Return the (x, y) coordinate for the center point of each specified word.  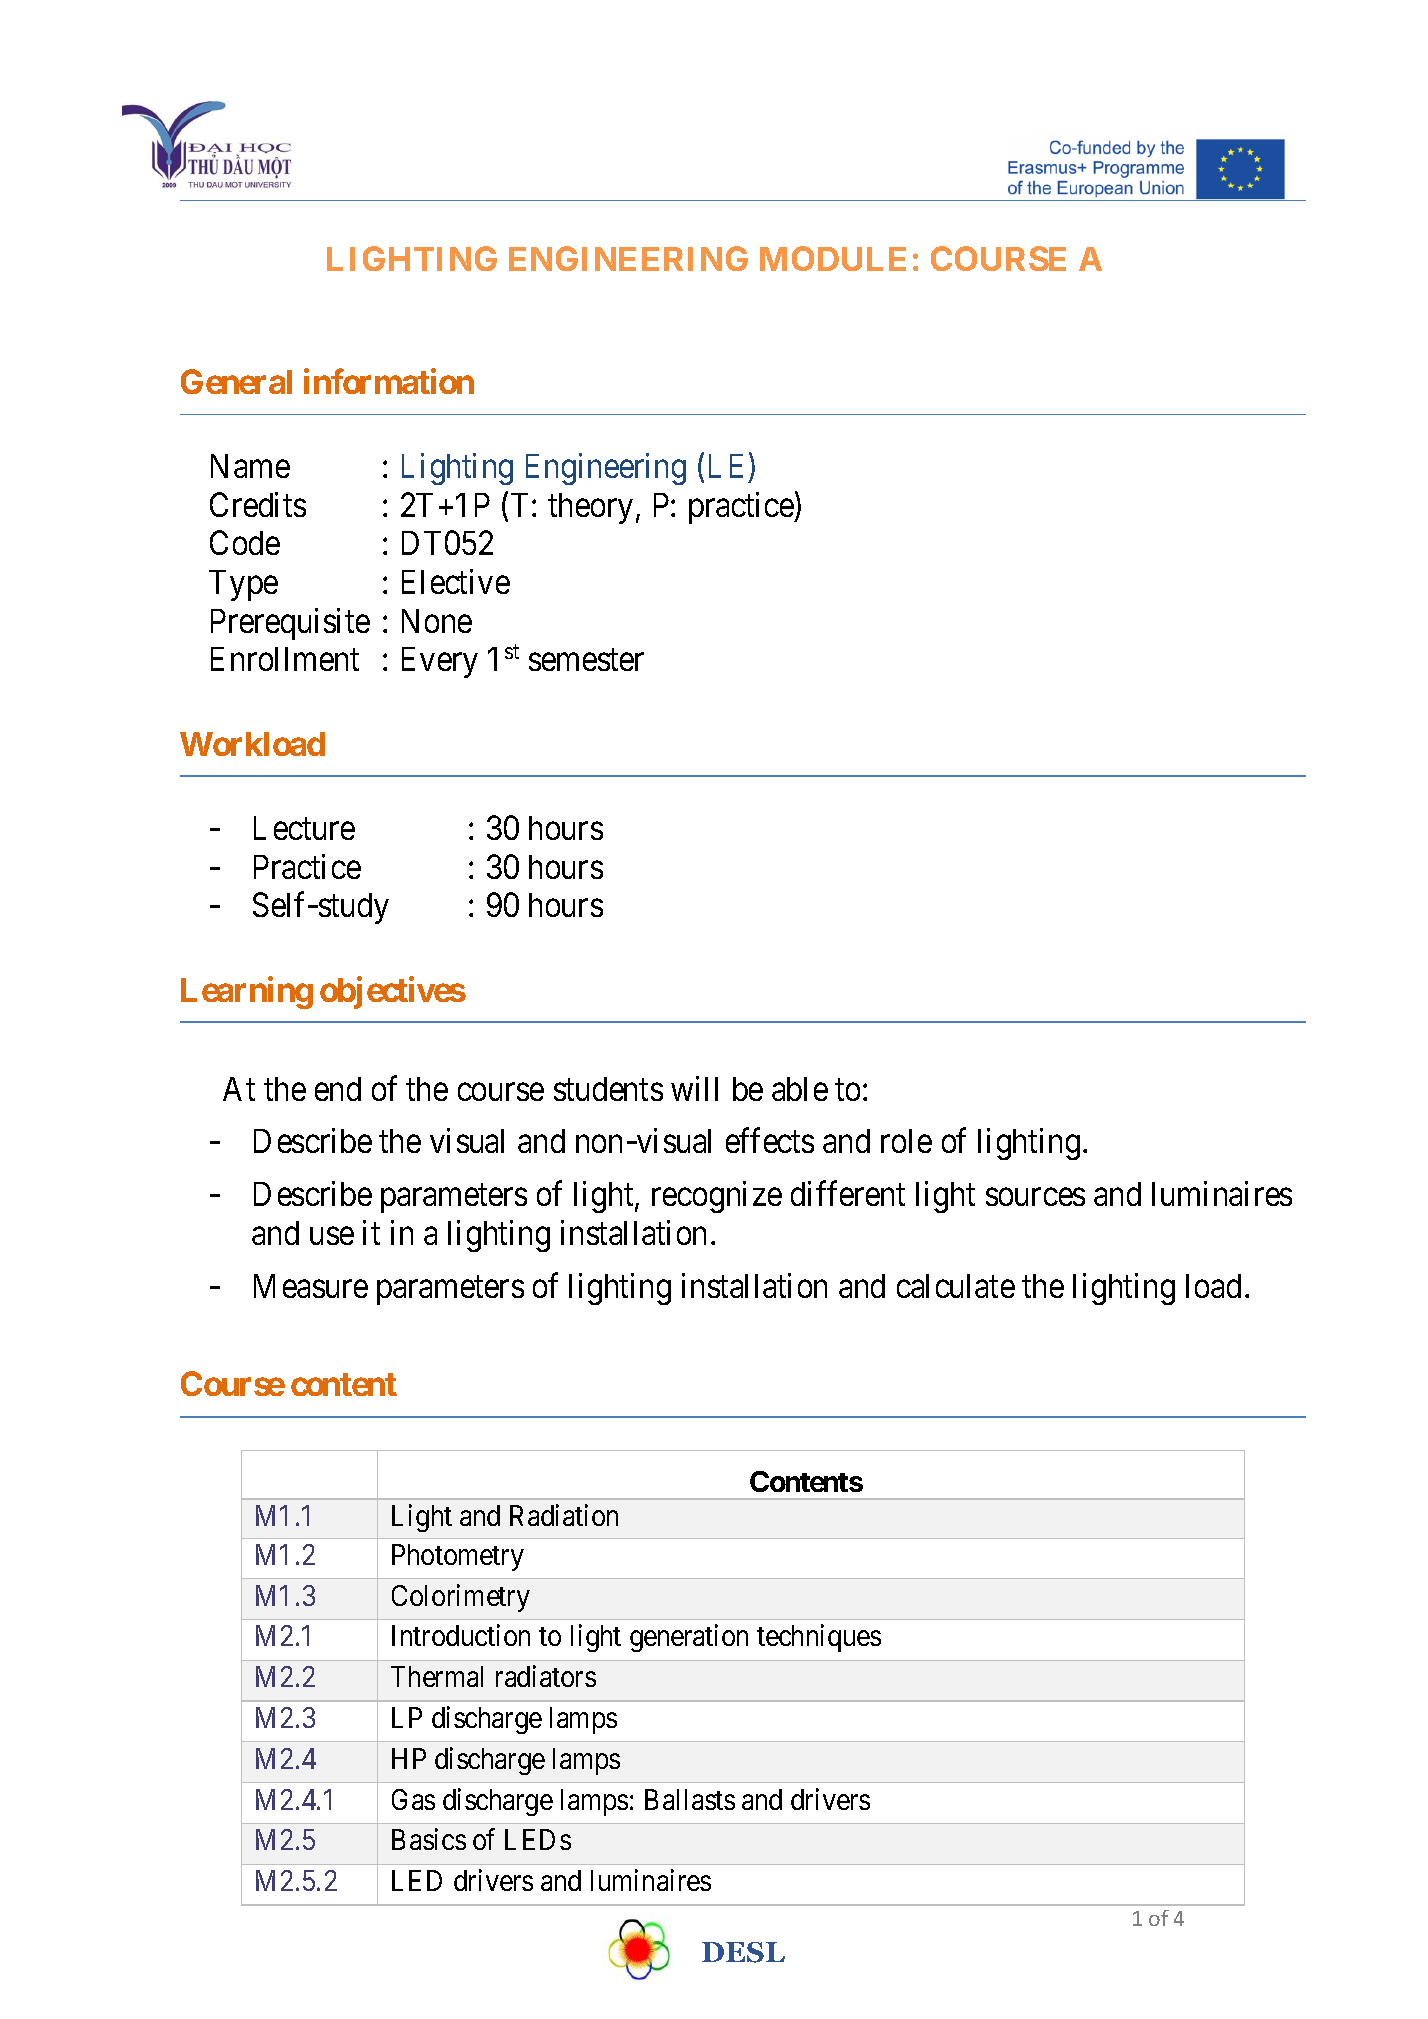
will (694, 1088)
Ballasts (690, 1799)
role (906, 1141)
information (389, 381)
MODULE (833, 258)
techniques (819, 1638)
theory (590, 508)
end (338, 1089)
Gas (413, 1799)
